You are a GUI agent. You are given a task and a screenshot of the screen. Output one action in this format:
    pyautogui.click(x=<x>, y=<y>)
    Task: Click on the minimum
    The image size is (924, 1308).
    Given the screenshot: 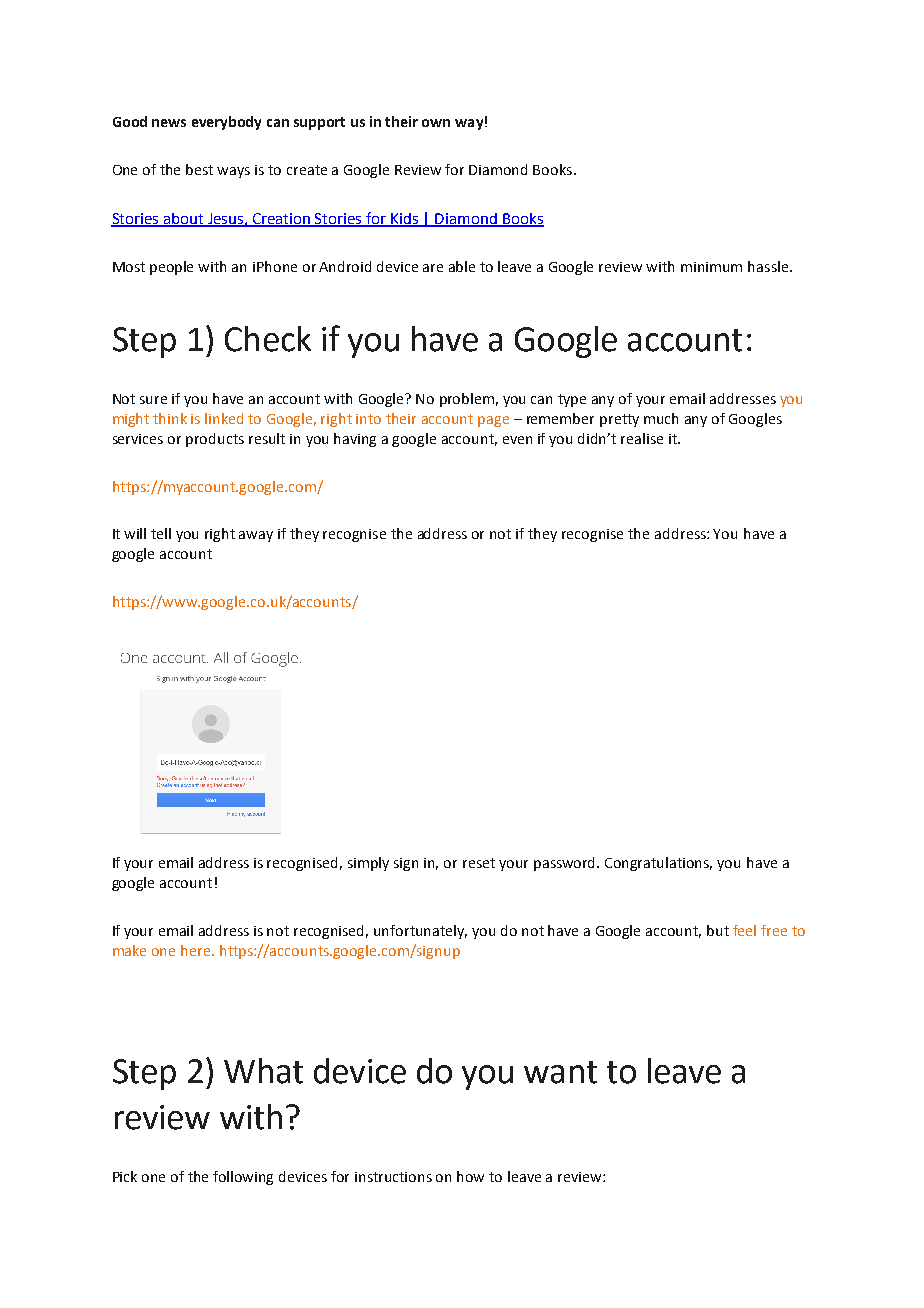 What is the action you would take?
    pyautogui.click(x=711, y=267)
